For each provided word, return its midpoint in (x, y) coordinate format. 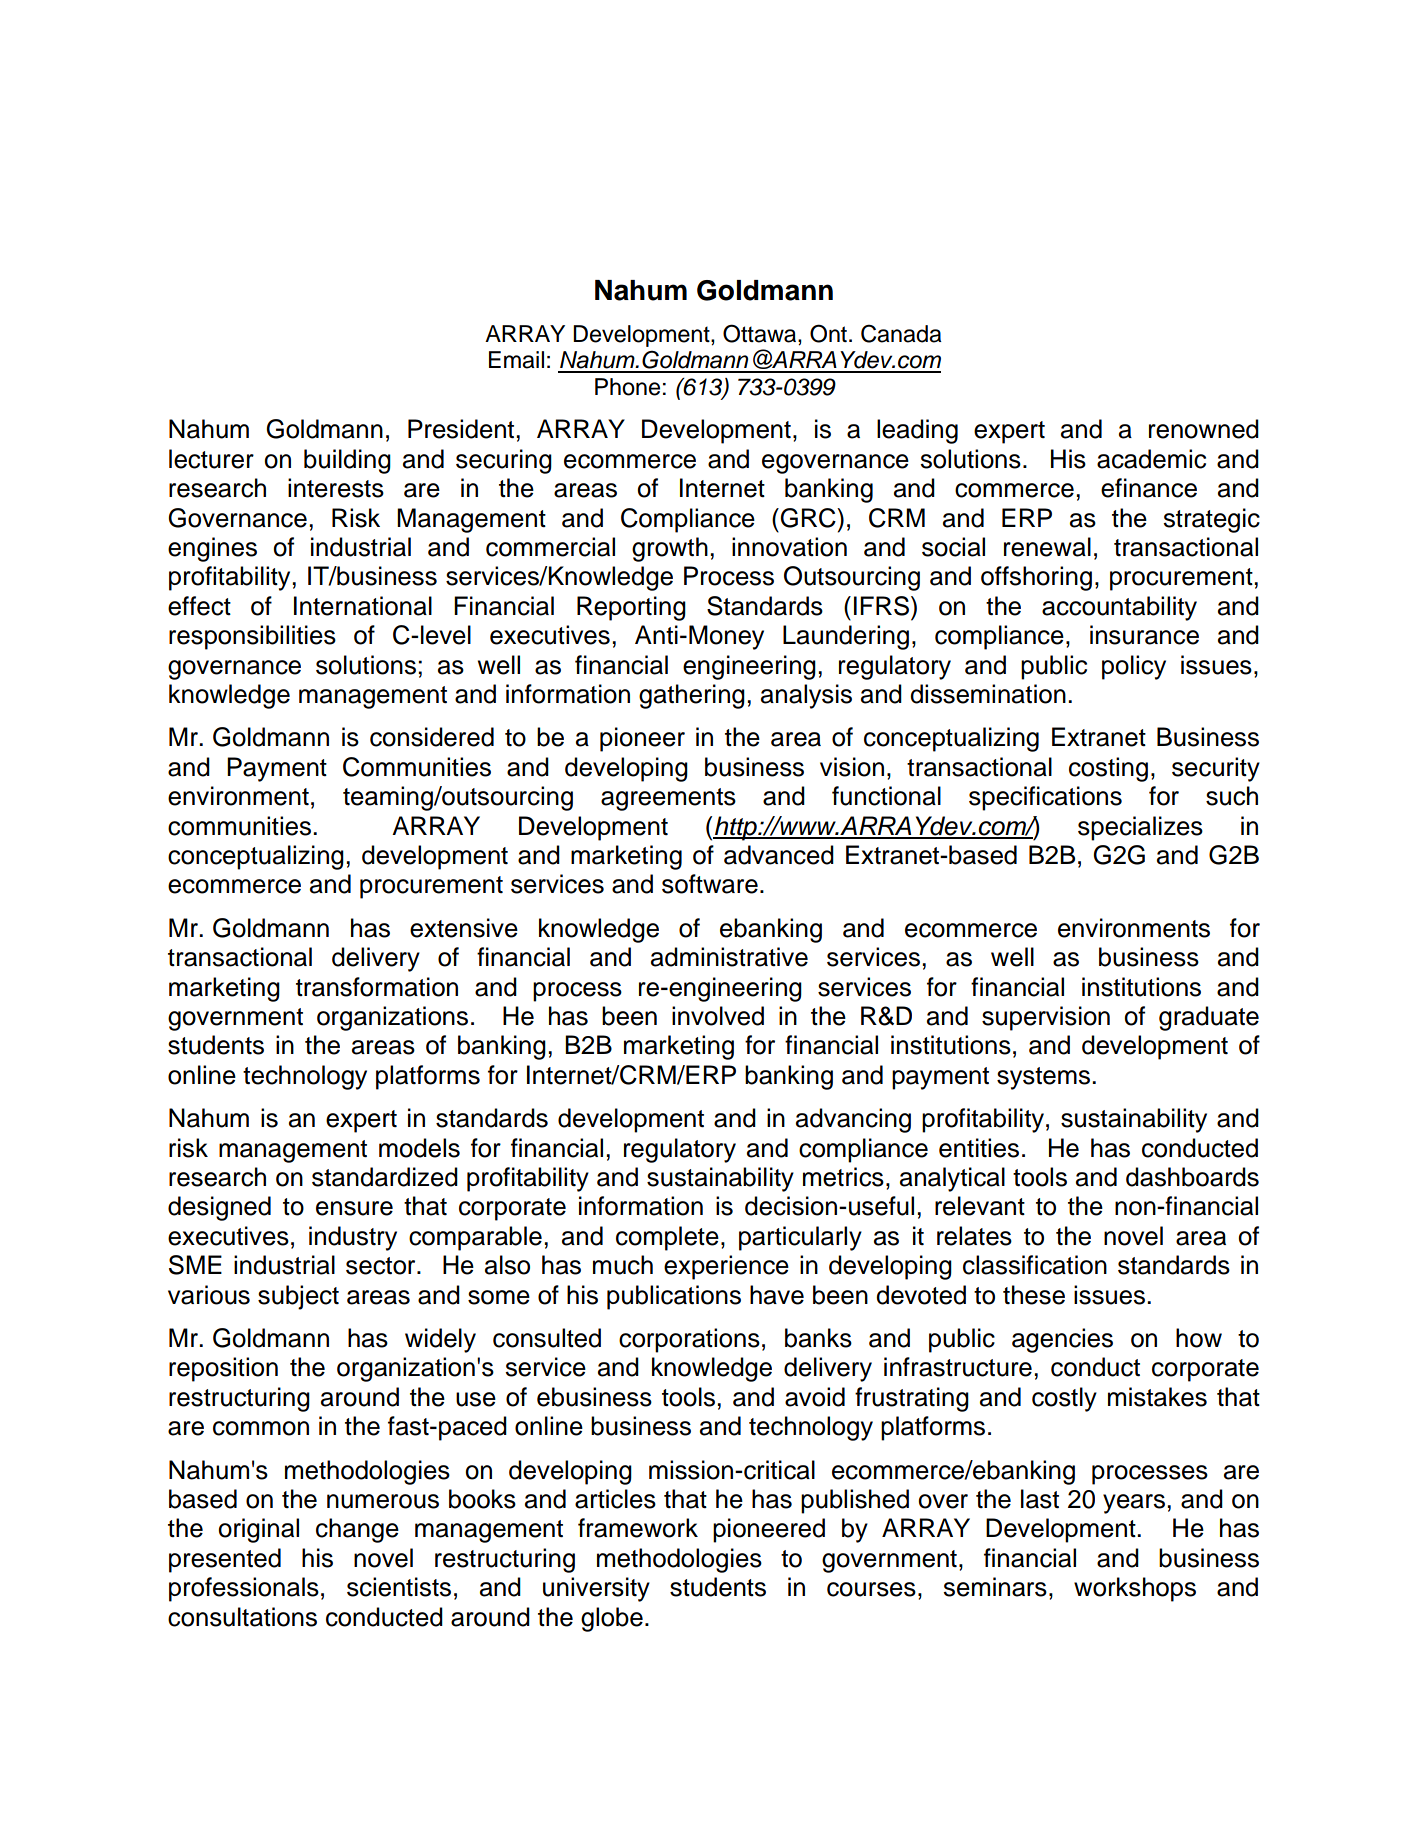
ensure (354, 1208)
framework (638, 1528)
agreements (668, 799)
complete (667, 1238)
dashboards (1192, 1177)
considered (432, 737)
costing (1108, 769)
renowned (1204, 429)
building (347, 461)
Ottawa (761, 333)
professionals (244, 1589)
